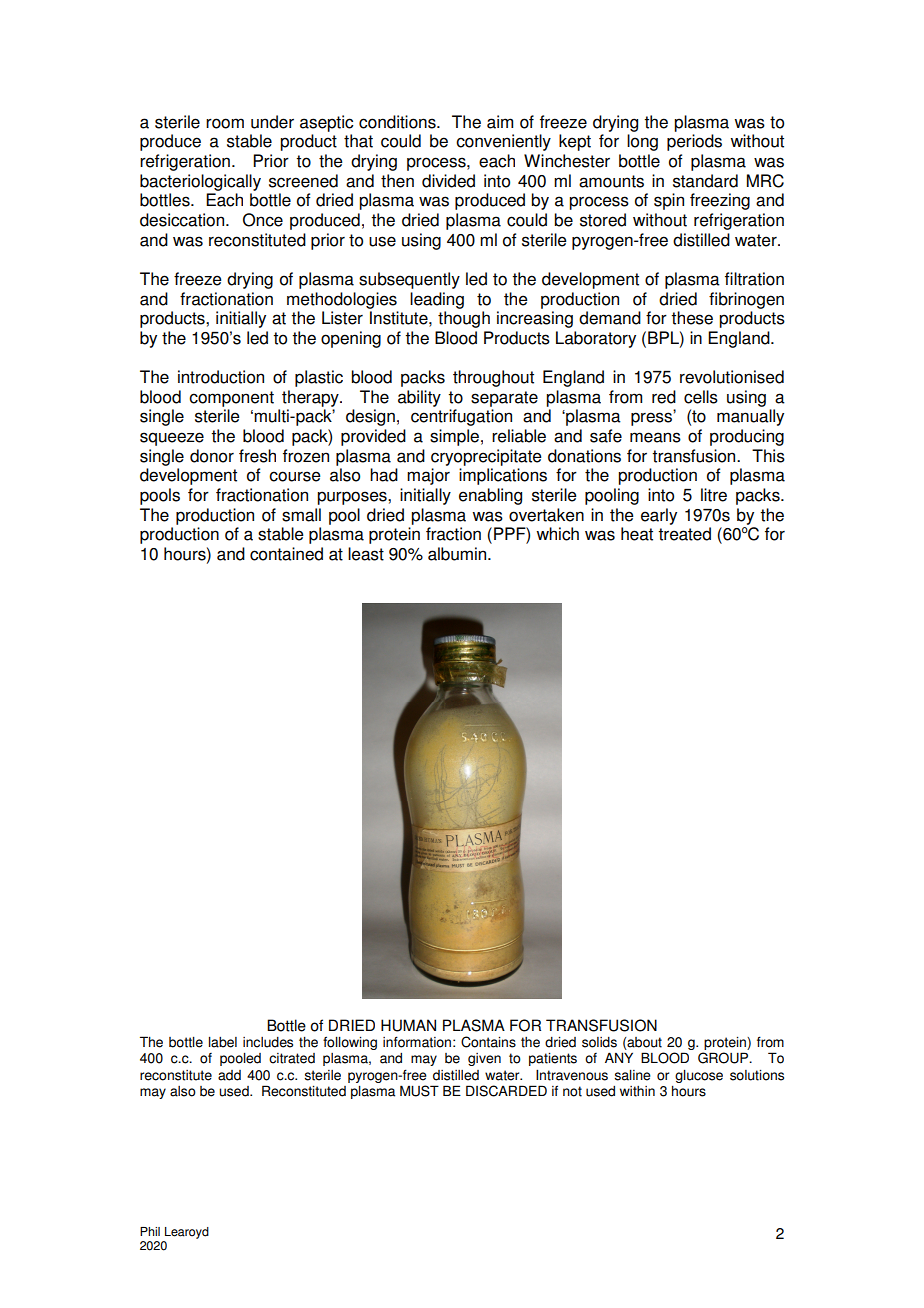 Image resolution: width=924 pixels, height=1308 pixels. What do you see at coordinates (150, 1231) in the document?
I see `Phil` at bounding box center [150, 1231].
